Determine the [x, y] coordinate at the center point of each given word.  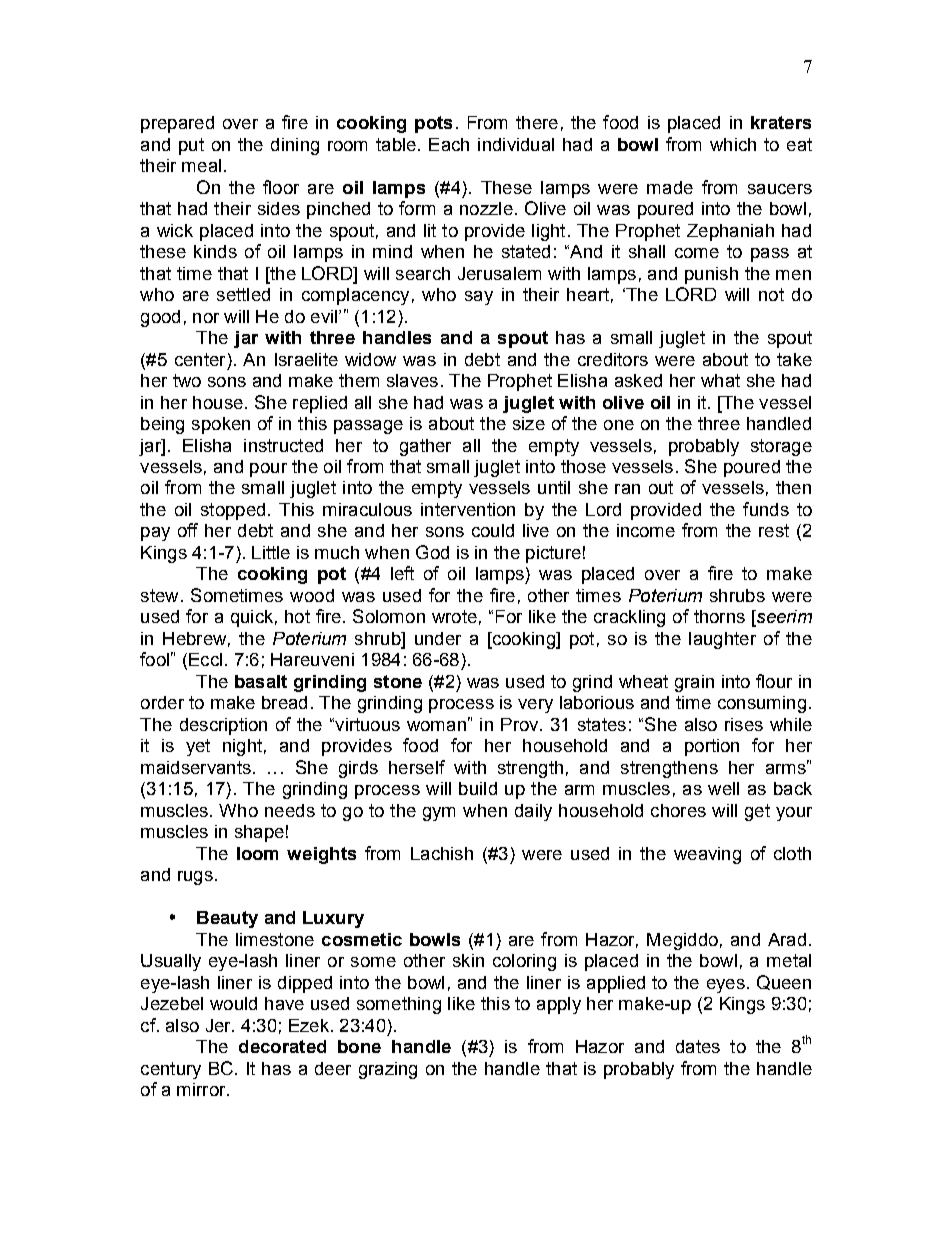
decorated [282, 1046]
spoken [221, 425]
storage [781, 447]
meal [201, 165]
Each [449, 144]
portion [712, 747]
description [223, 726]
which [733, 144]
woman [436, 726]
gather [425, 447]
